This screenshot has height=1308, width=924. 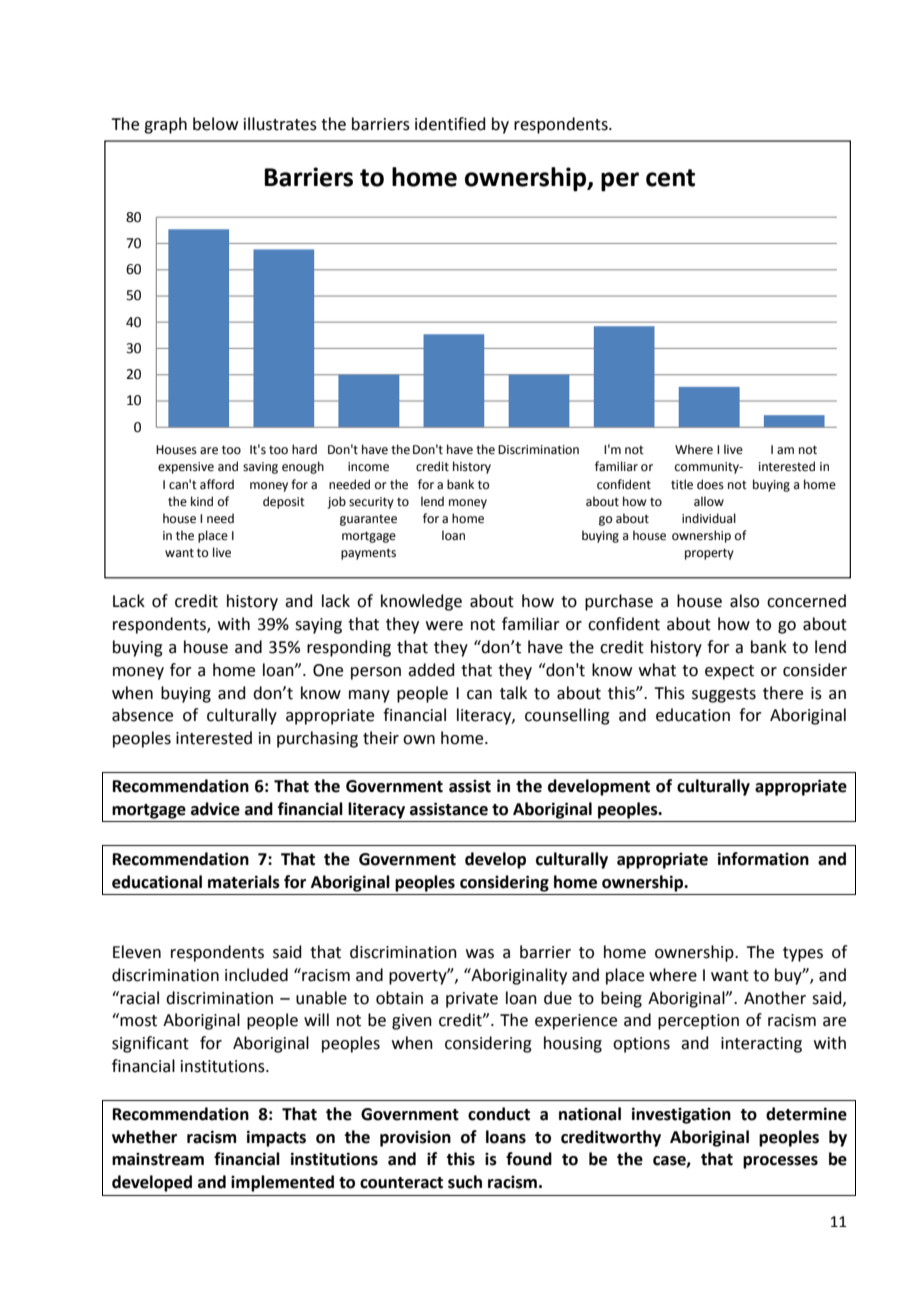 What do you see at coordinates (450, 124) in the screenshot?
I see `identified` at bounding box center [450, 124].
